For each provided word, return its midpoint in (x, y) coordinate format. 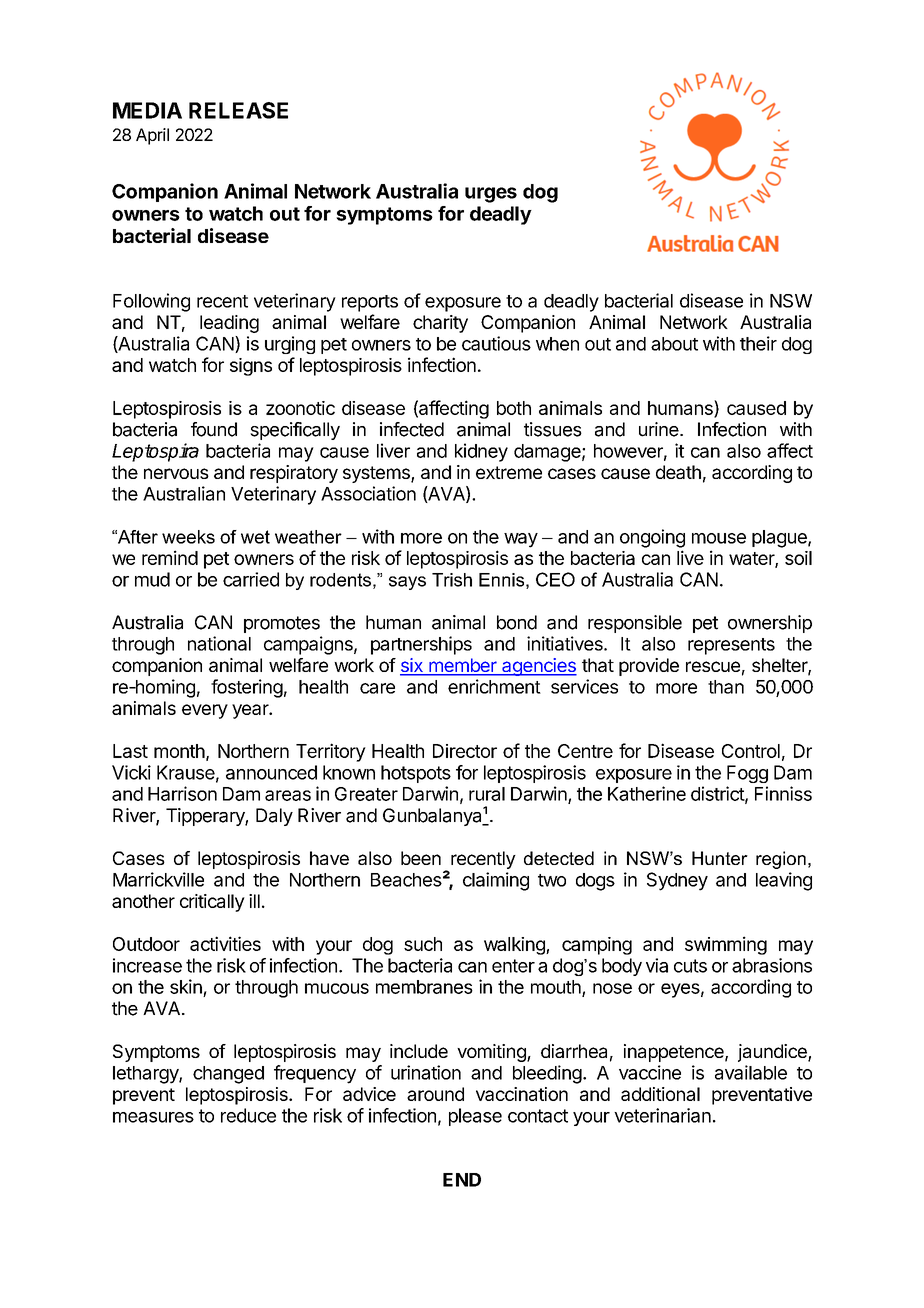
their (758, 343)
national (219, 643)
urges (491, 195)
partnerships (421, 645)
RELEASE (238, 110)
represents (731, 646)
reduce (248, 1115)
